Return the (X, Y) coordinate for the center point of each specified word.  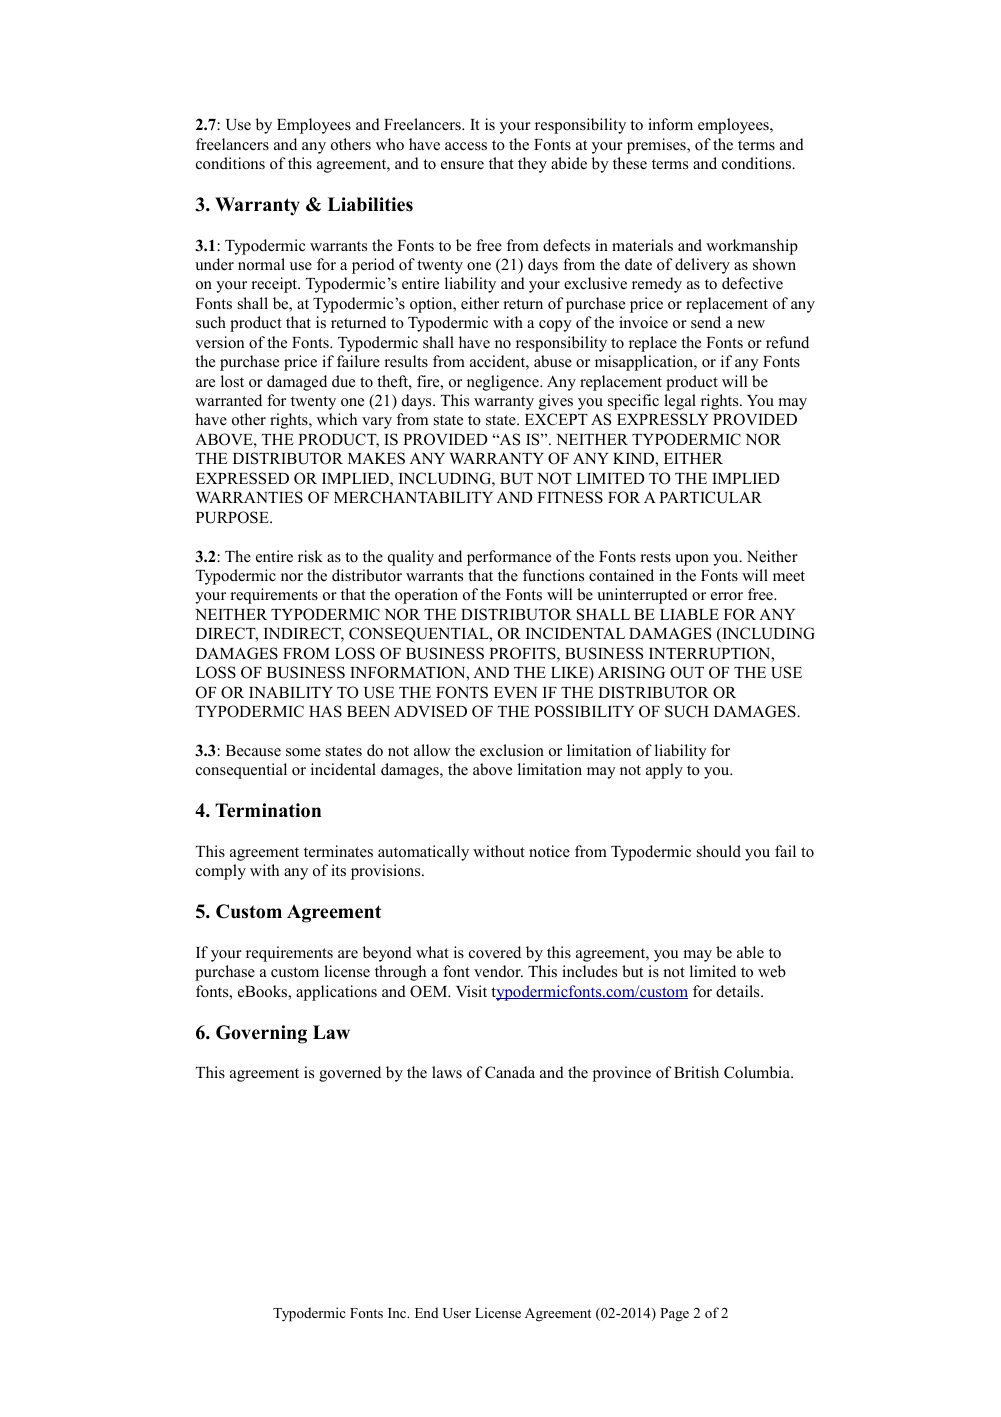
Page (674, 1315)
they (532, 165)
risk (310, 556)
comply (221, 872)
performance (509, 558)
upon (692, 560)
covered (495, 952)
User (457, 1313)
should (719, 851)
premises (657, 146)
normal (261, 264)
